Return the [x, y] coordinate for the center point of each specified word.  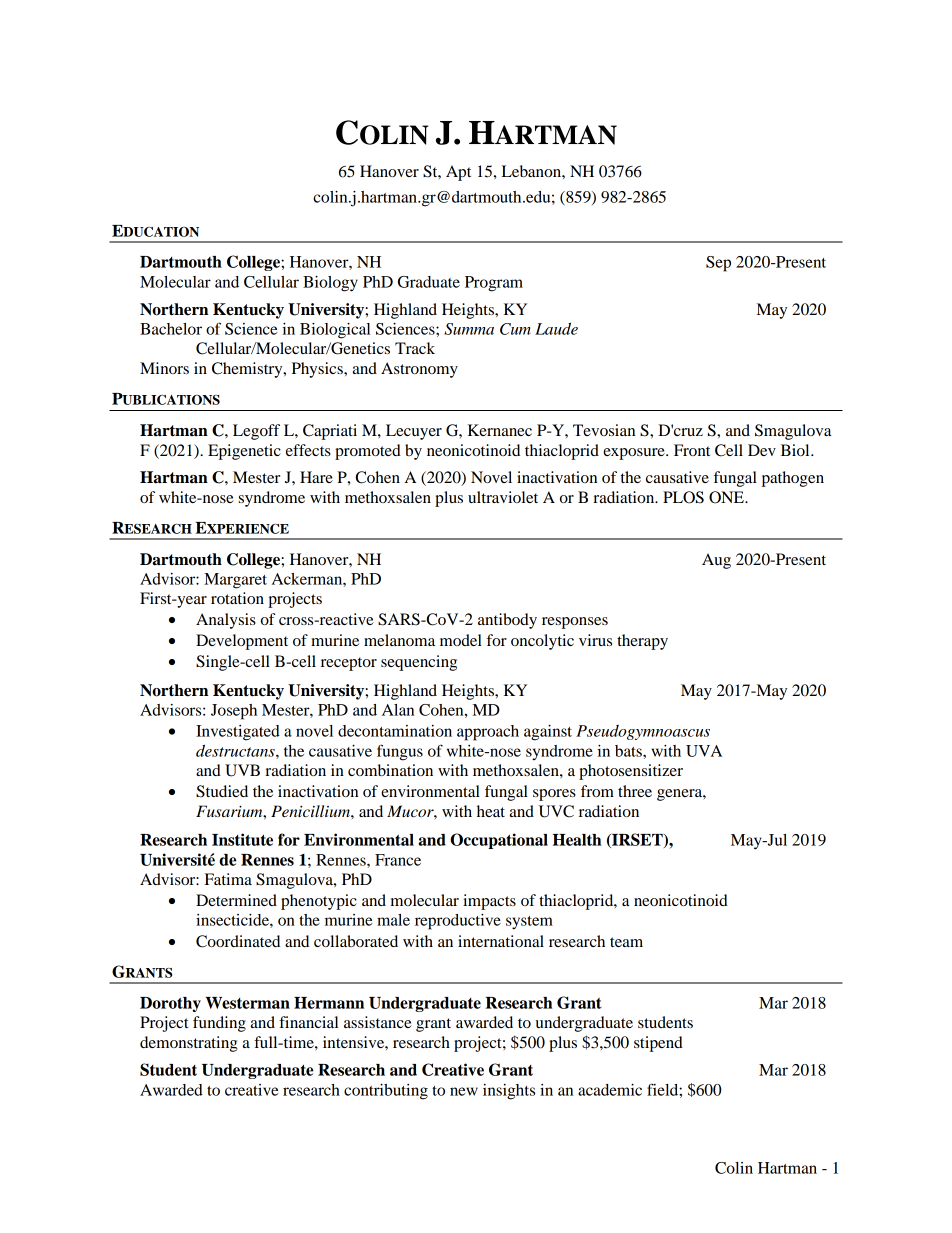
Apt [458, 173]
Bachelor [171, 329]
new [464, 1091]
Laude [556, 329]
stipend [658, 1044]
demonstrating [189, 1044]
